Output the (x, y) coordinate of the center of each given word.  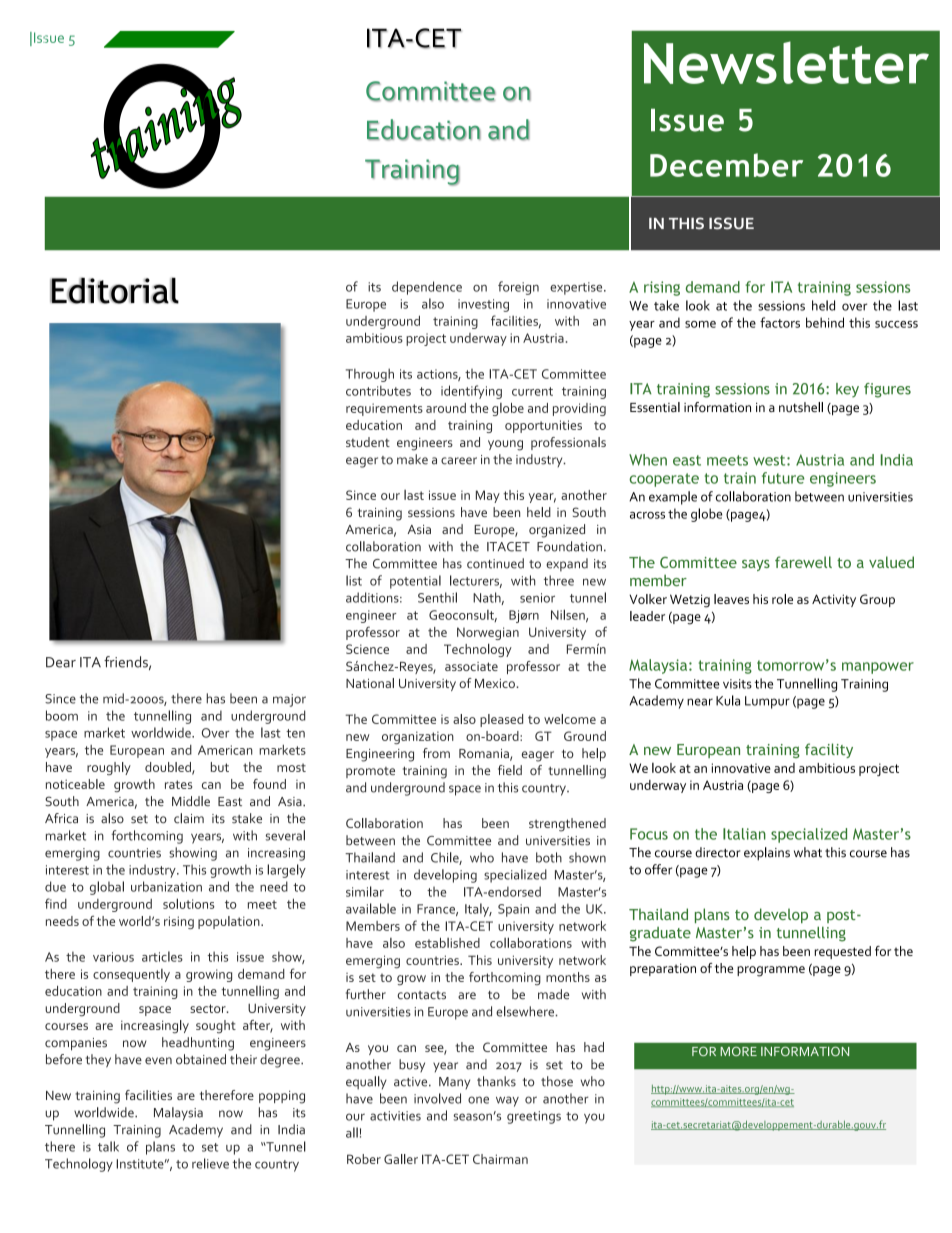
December (726, 165)
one (478, 1100)
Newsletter (786, 62)
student (368, 442)
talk (108, 1146)
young (505, 445)
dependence (427, 288)
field (510, 770)
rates (178, 784)
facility (829, 750)
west (770, 460)
